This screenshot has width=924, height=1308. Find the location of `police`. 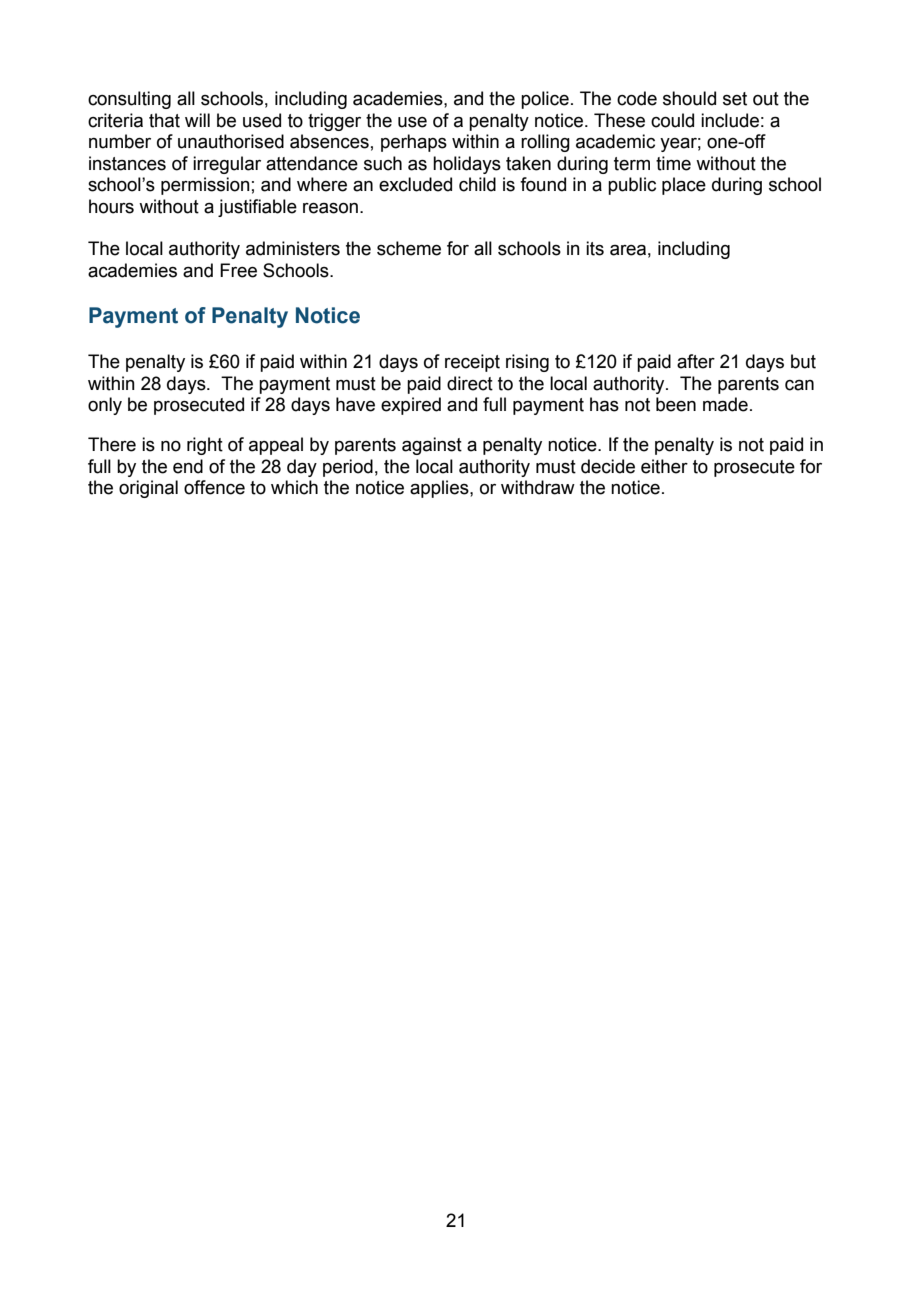

police is located at coordinates (545, 100).
